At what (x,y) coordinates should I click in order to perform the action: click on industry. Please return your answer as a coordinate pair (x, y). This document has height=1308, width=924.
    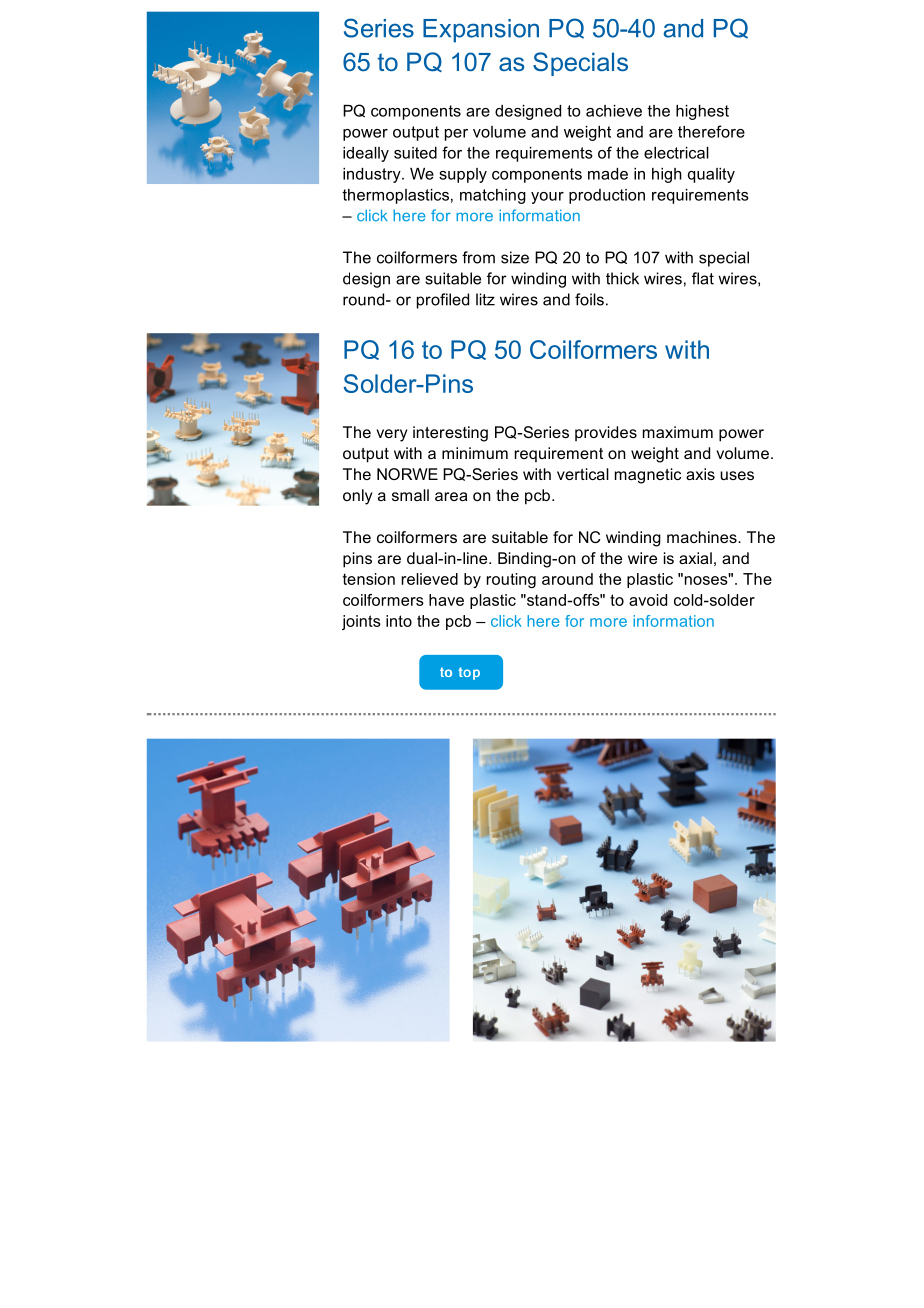
    Looking at the image, I should click on (373, 175).
